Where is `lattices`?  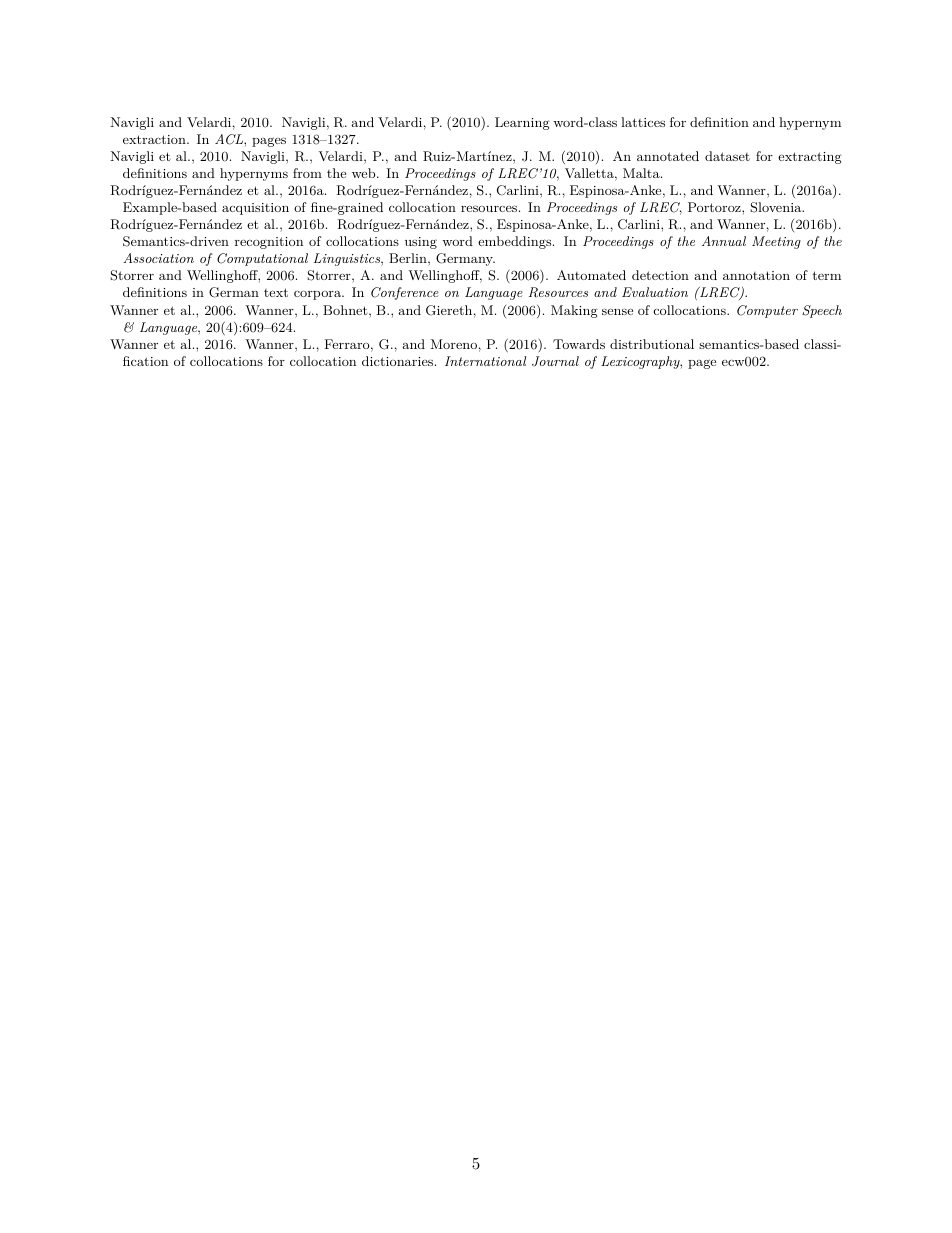
lattices is located at coordinates (643, 122).
